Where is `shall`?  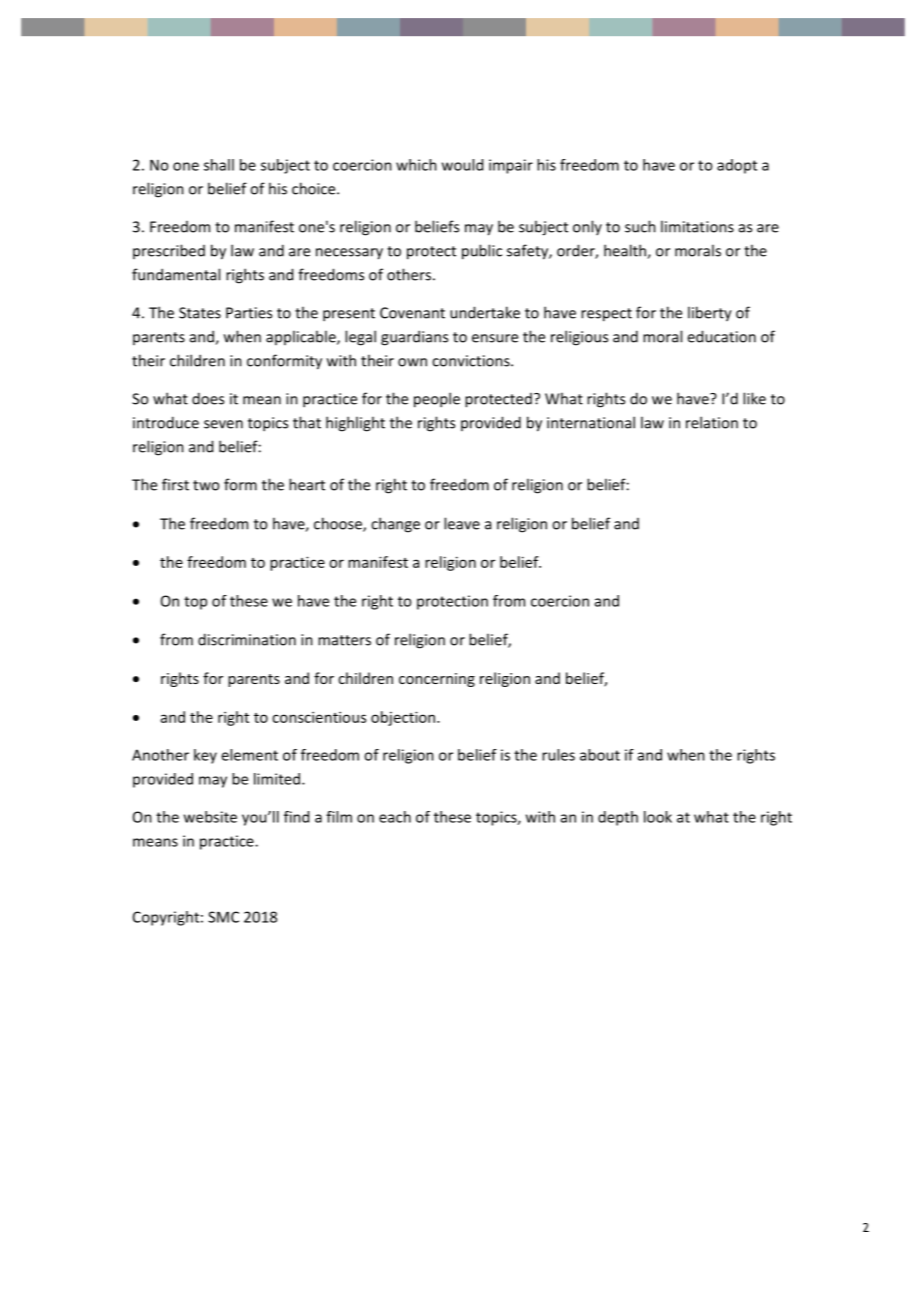
shall is located at coordinates (219, 165).
